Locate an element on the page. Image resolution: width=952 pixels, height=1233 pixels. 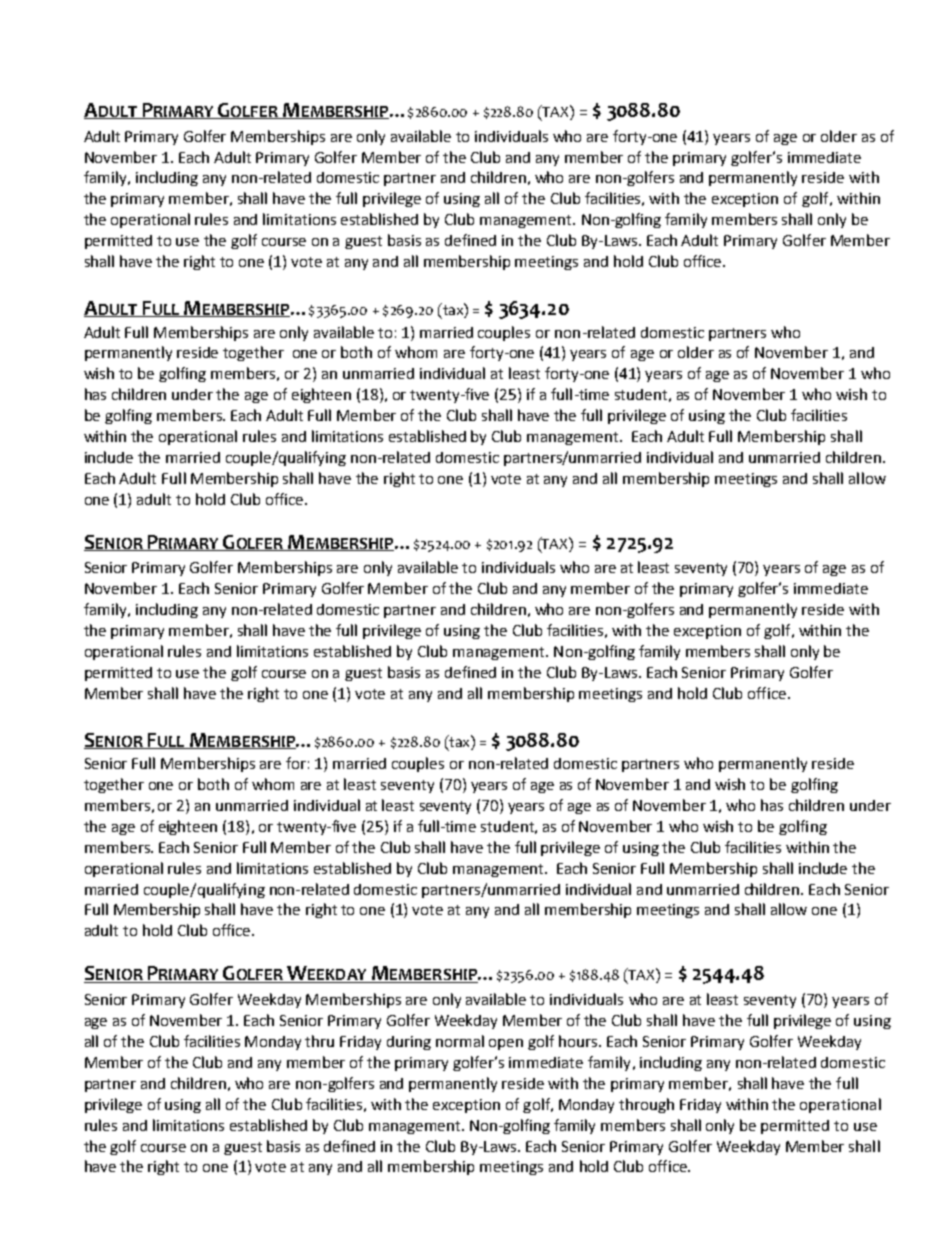
thru is located at coordinates (319, 1041).
